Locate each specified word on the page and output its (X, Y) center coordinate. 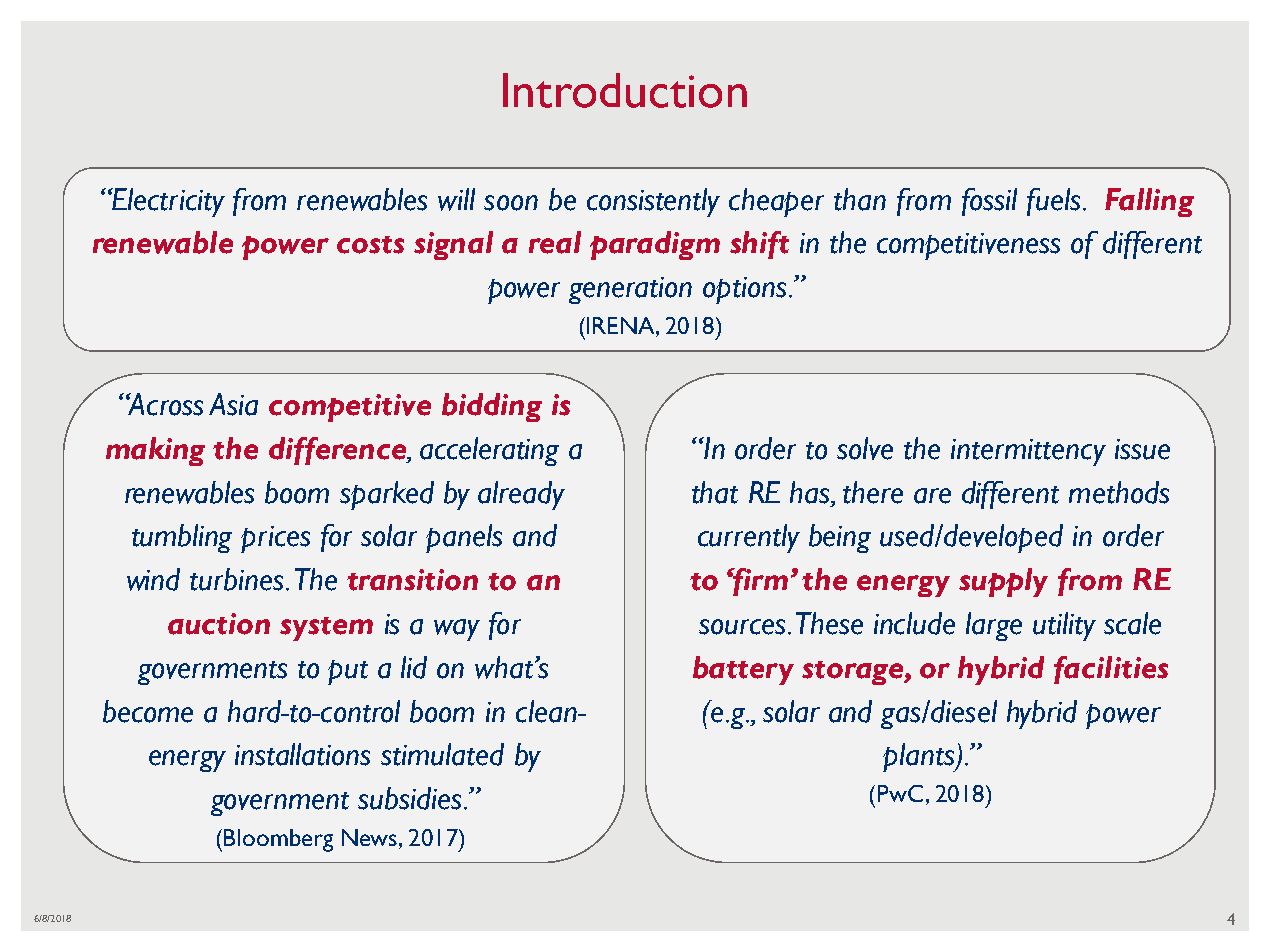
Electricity (168, 202)
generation (630, 290)
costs (370, 245)
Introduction (625, 90)
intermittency (1028, 452)
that (715, 492)
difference (338, 451)
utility (1064, 626)
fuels (1053, 202)
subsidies (409, 798)
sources (742, 627)
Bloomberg (278, 840)
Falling (1149, 202)
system (326, 629)
